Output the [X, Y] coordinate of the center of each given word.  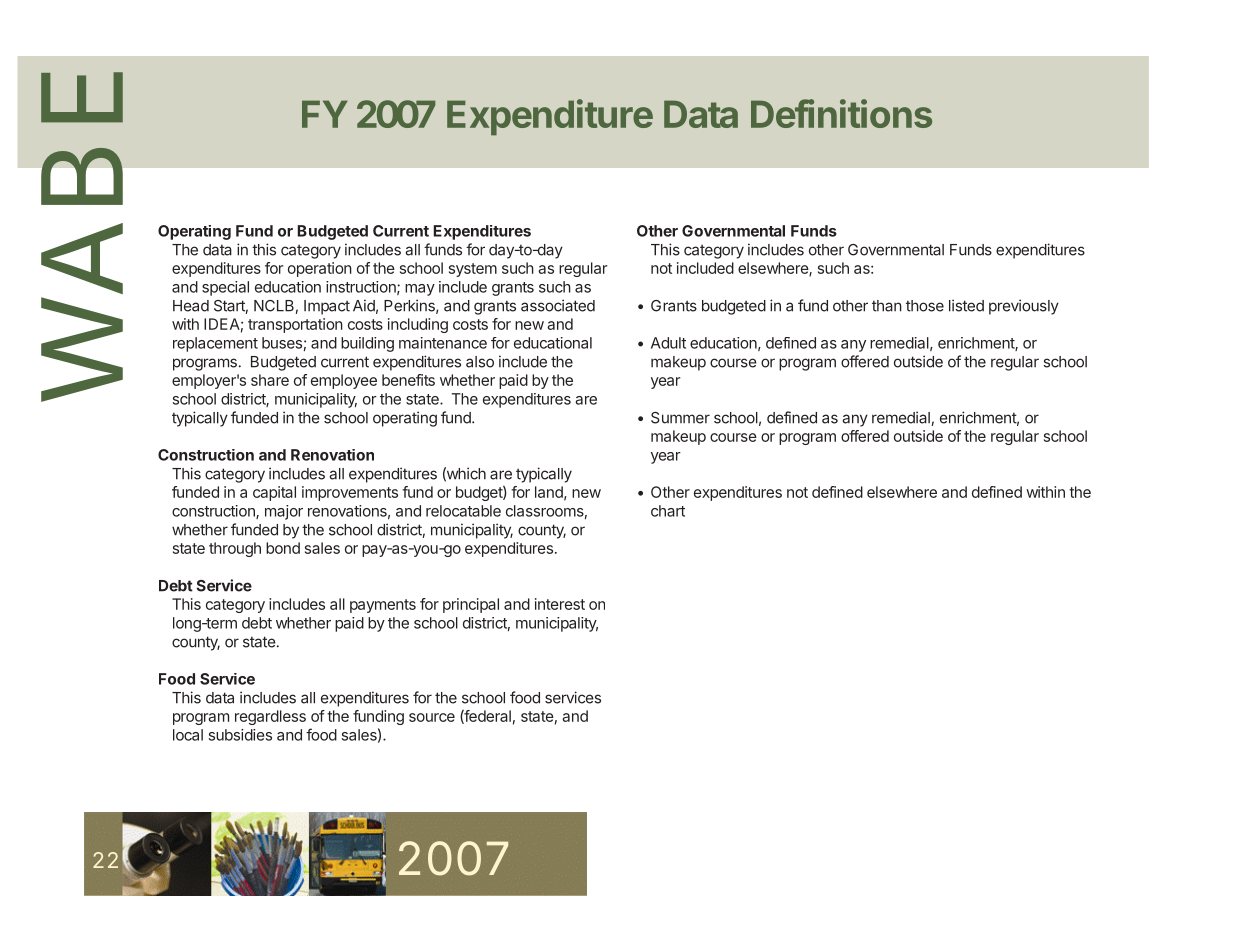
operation [320, 269]
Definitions [841, 113]
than [887, 306]
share [270, 380]
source [432, 717]
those [925, 306]
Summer [680, 418]
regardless [270, 717]
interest [560, 604]
